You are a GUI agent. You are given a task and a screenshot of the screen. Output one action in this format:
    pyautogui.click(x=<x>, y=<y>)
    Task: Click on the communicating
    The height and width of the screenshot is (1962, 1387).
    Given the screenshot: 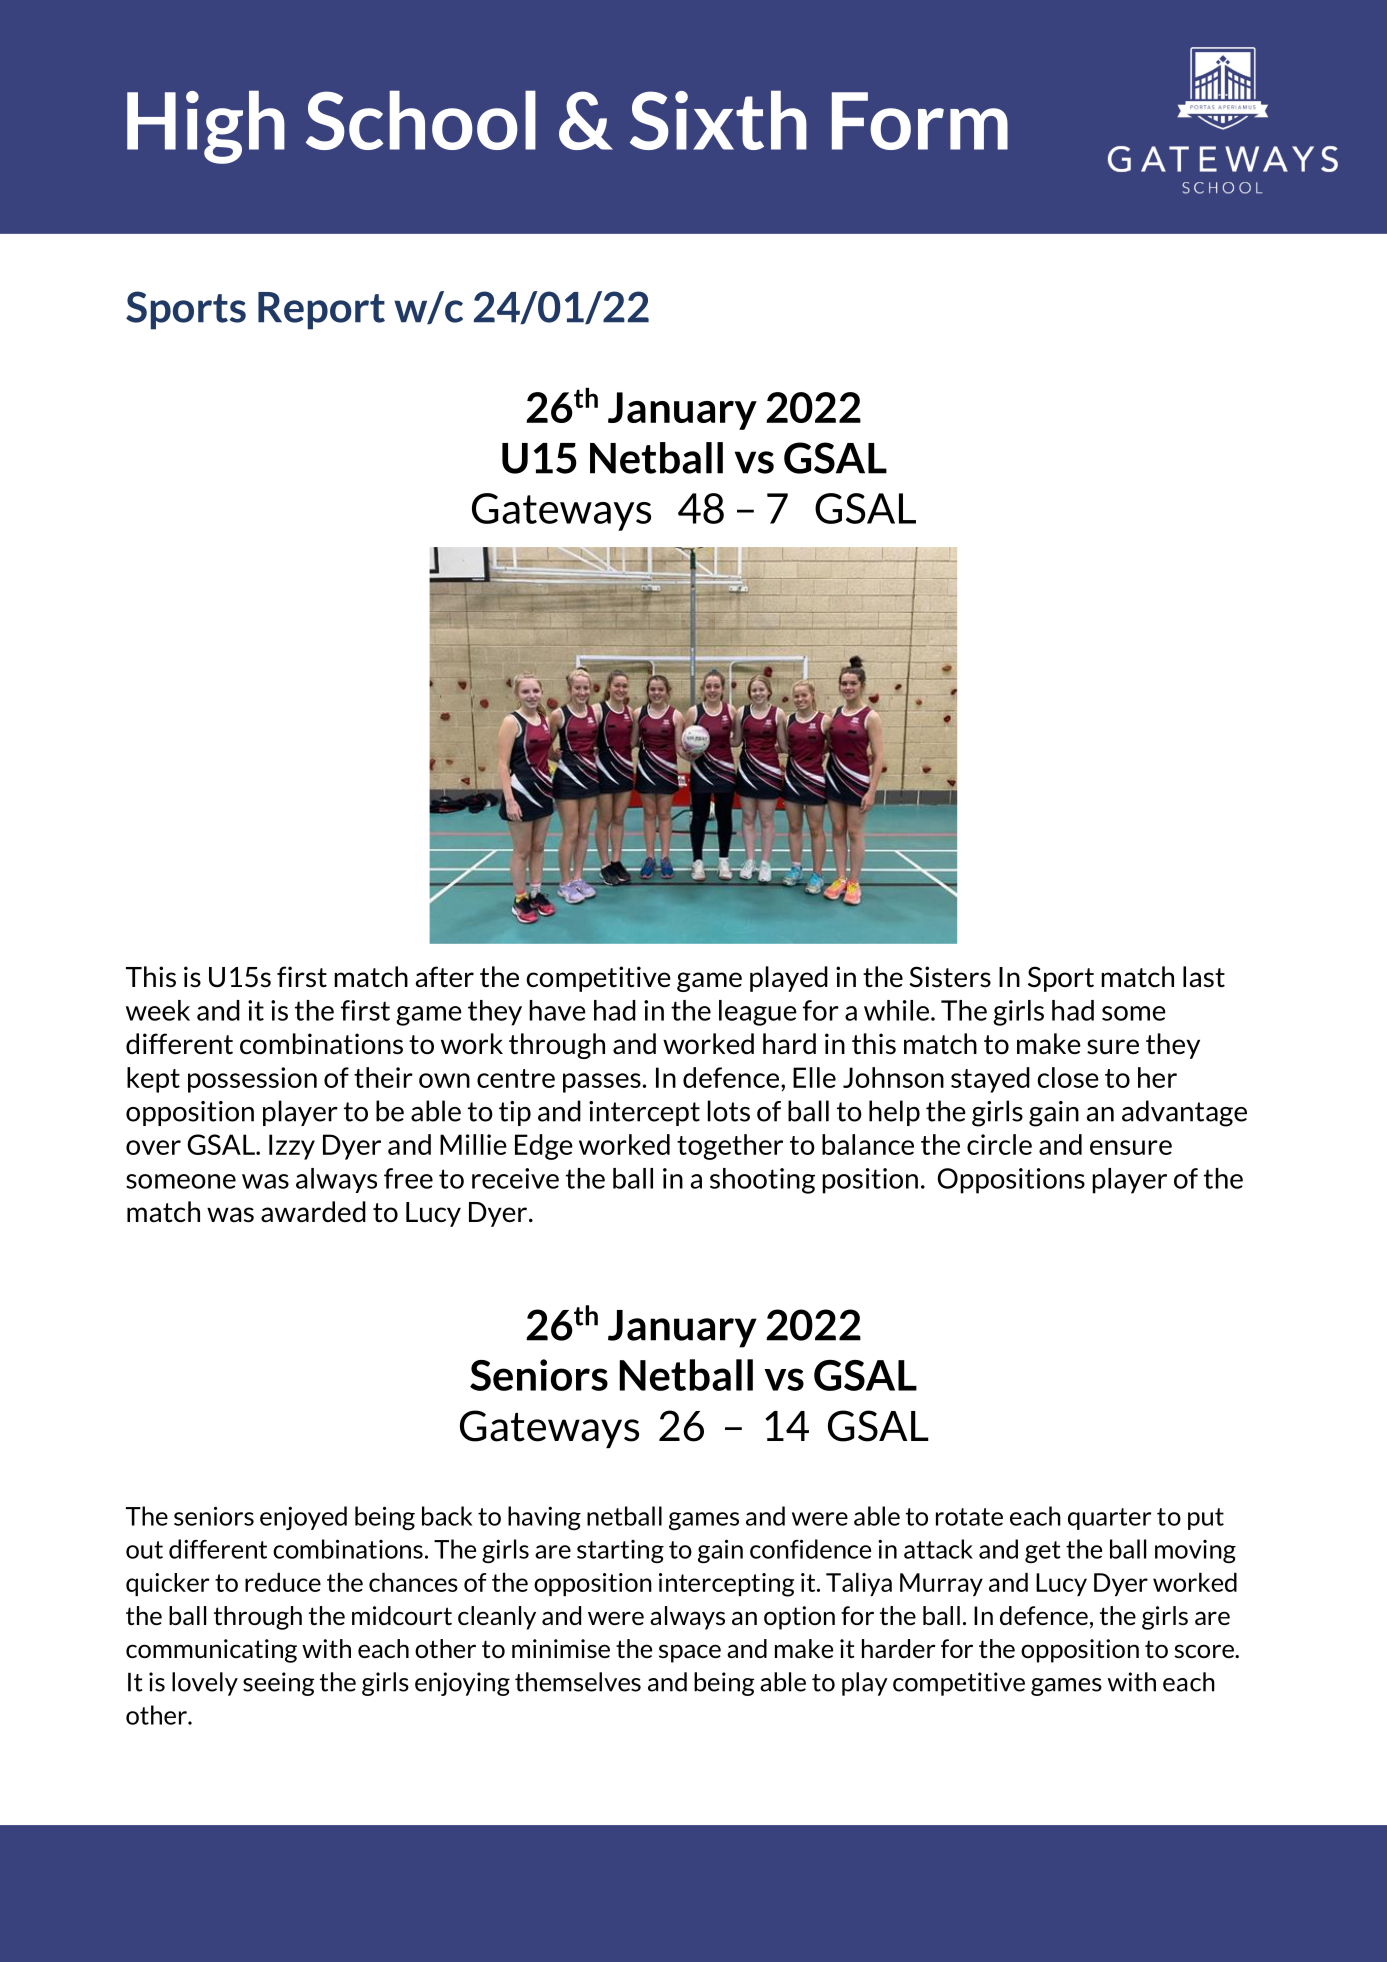 What is the action you would take?
    pyautogui.click(x=211, y=1651)
